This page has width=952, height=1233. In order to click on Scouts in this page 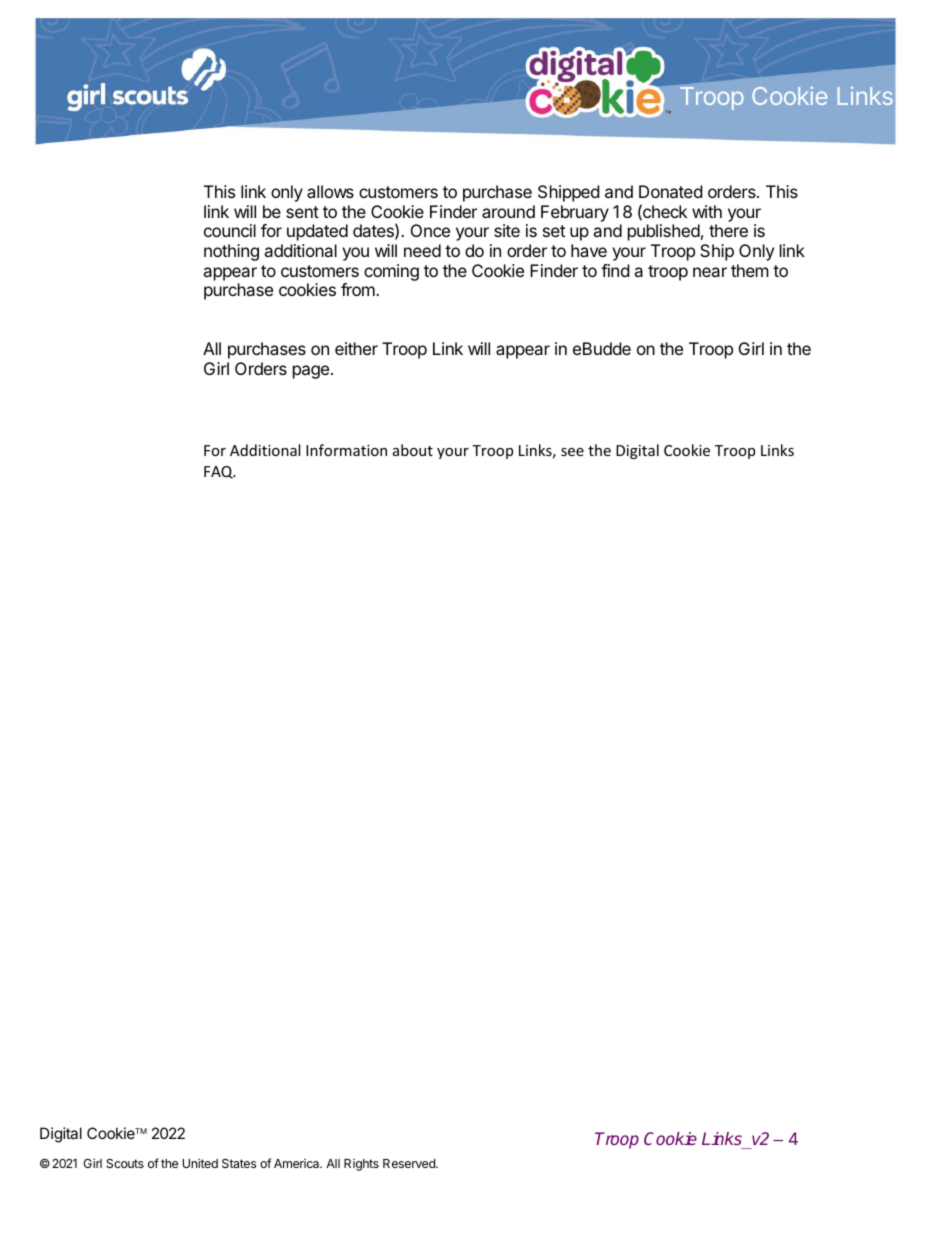, I will do `click(125, 1163)`.
